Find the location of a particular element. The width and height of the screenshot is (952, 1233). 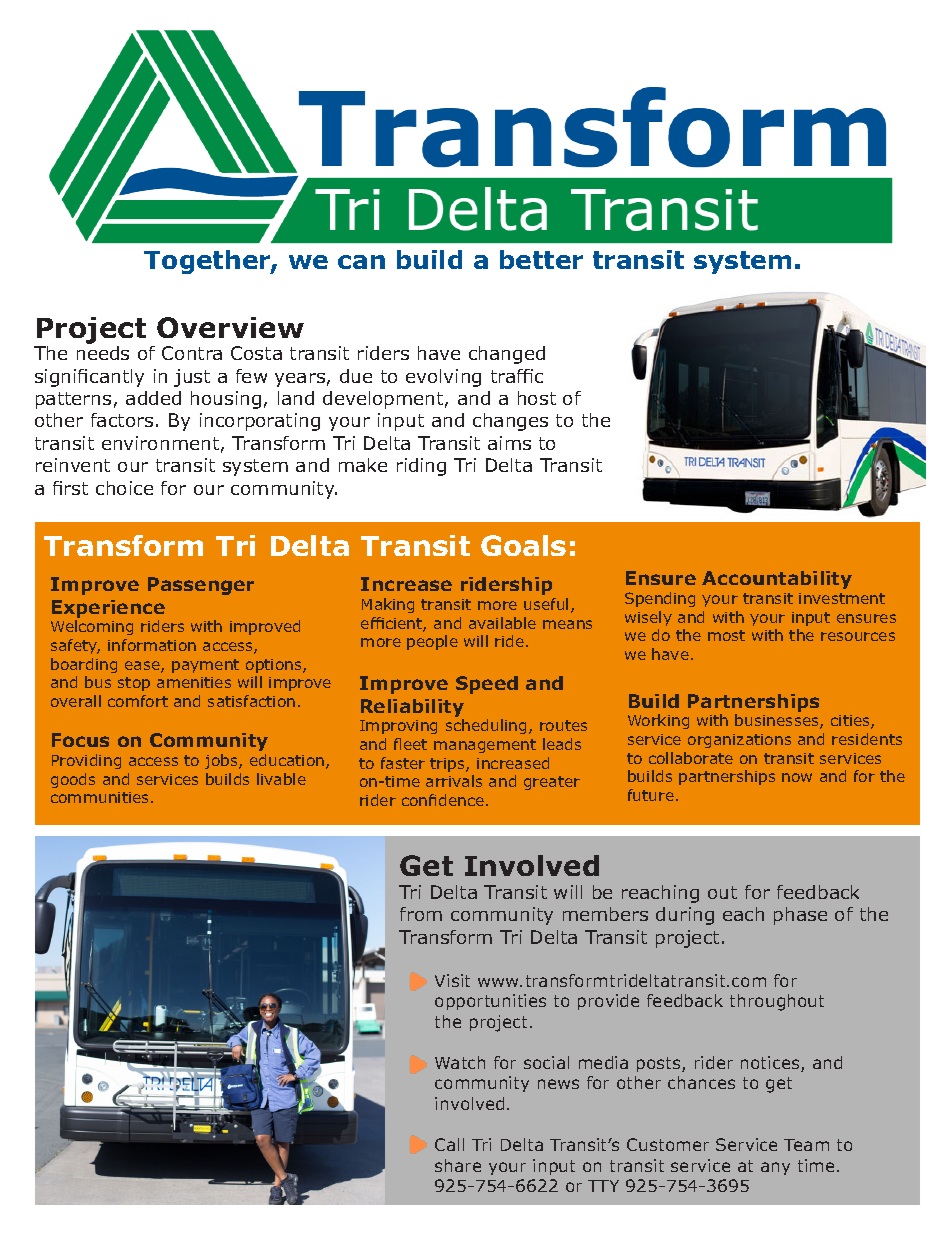

most is located at coordinates (726, 635).
